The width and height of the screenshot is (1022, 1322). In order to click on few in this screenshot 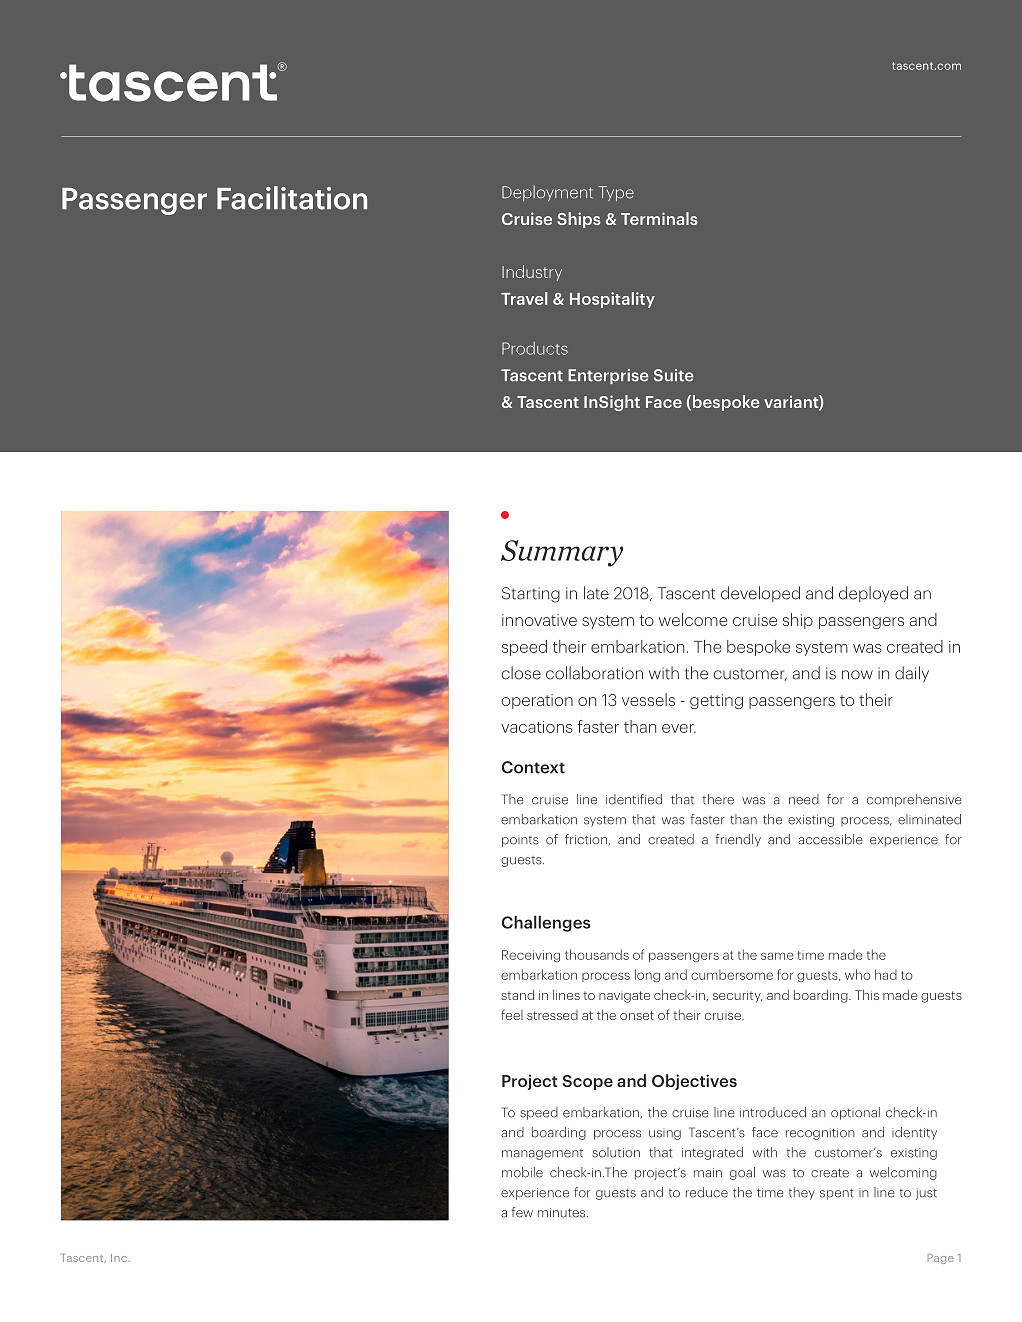, I will do `click(522, 1212)`.
